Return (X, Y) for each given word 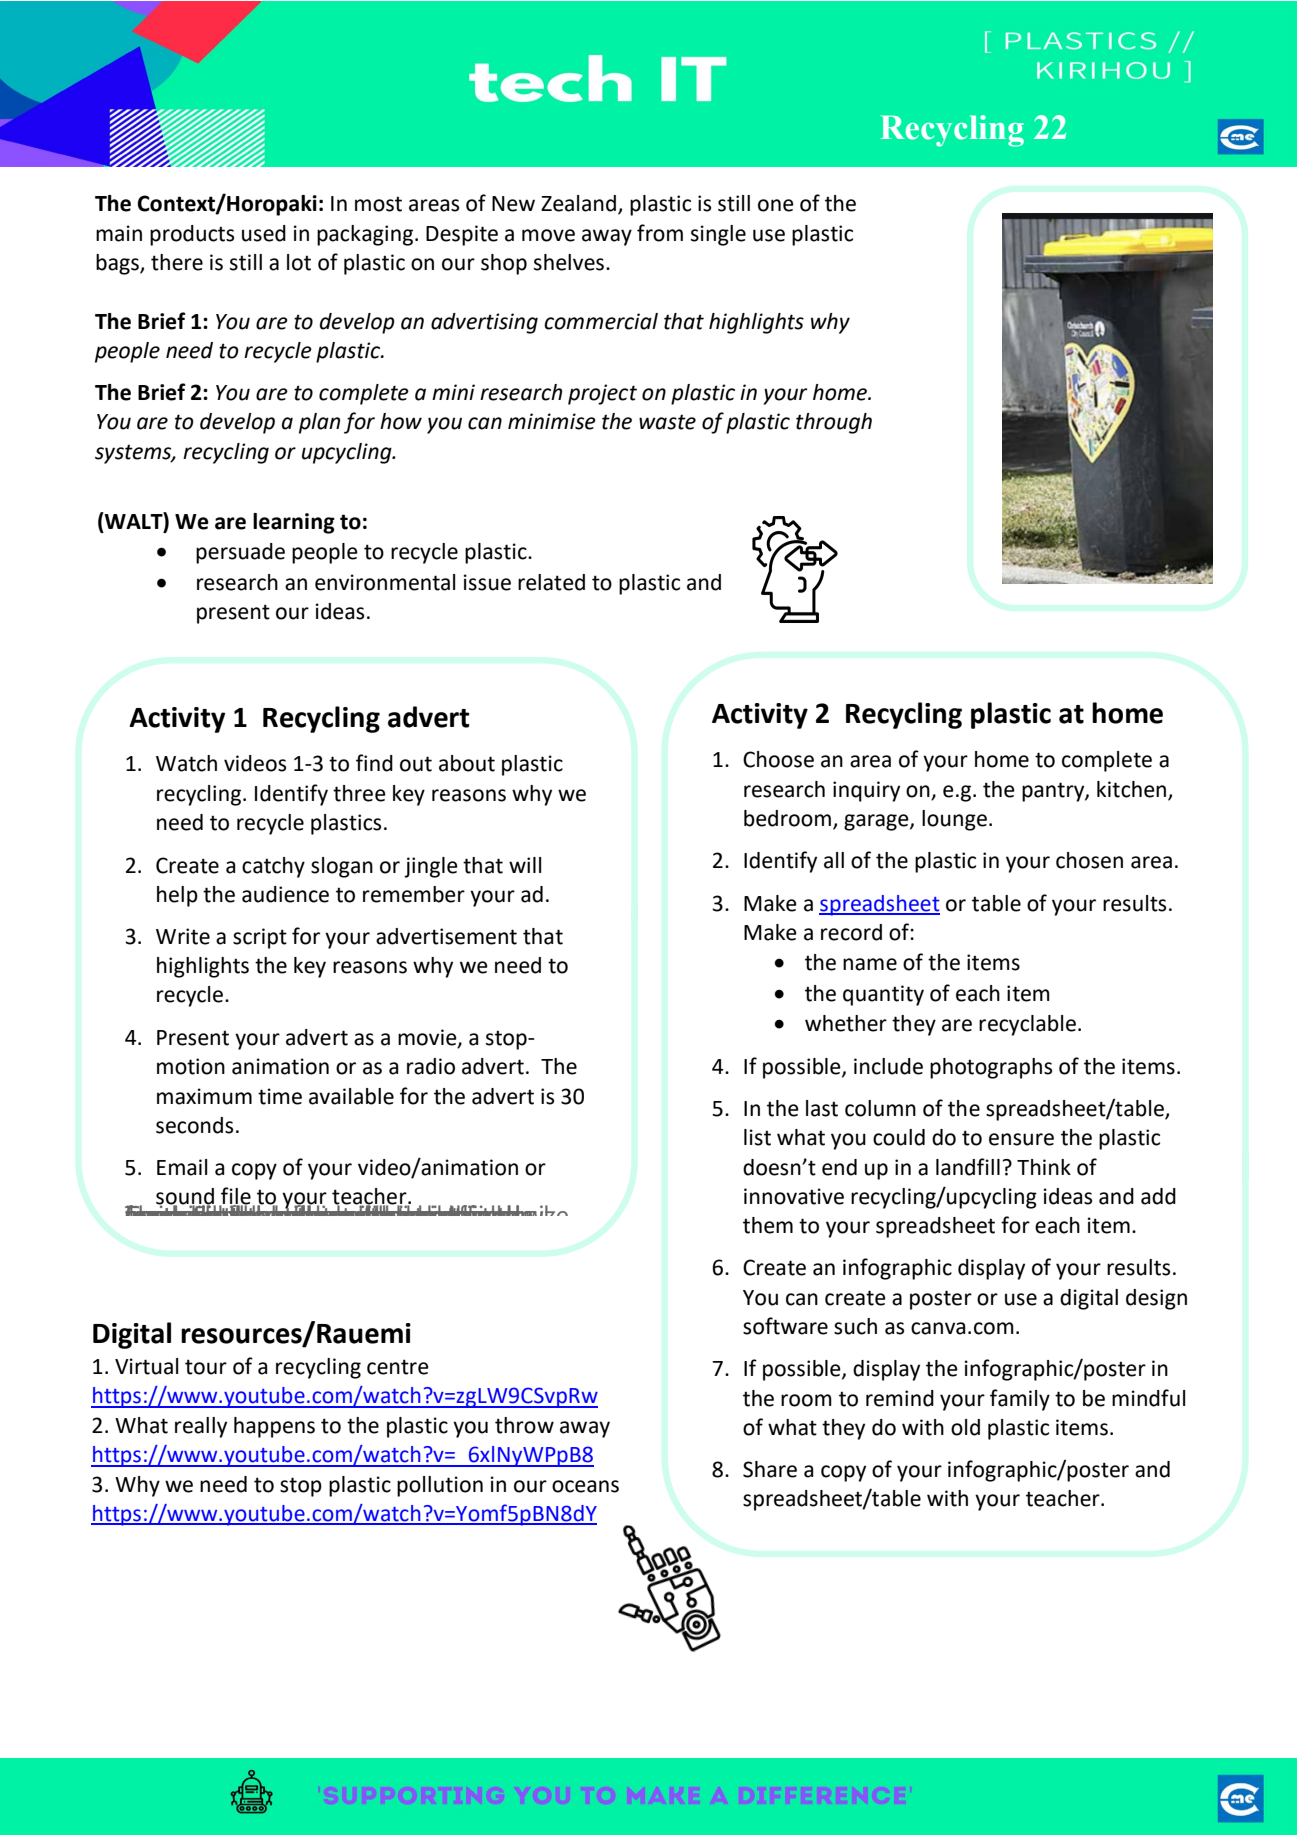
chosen (1089, 860)
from (660, 233)
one (776, 205)
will (525, 865)
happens (274, 1427)
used (264, 233)
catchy (273, 867)
